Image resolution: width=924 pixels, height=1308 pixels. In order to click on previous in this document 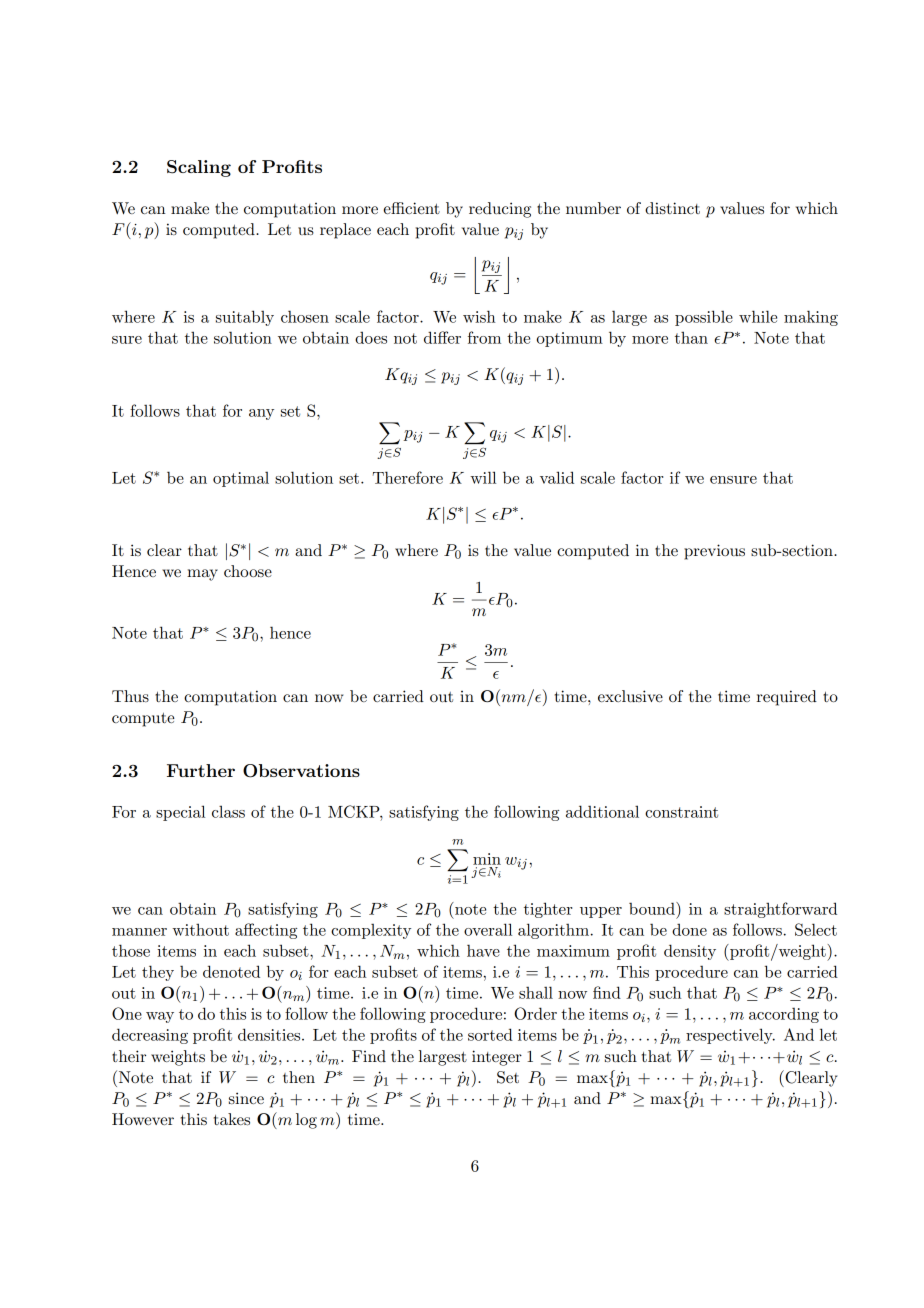, I will do `click(714, 552)`.
